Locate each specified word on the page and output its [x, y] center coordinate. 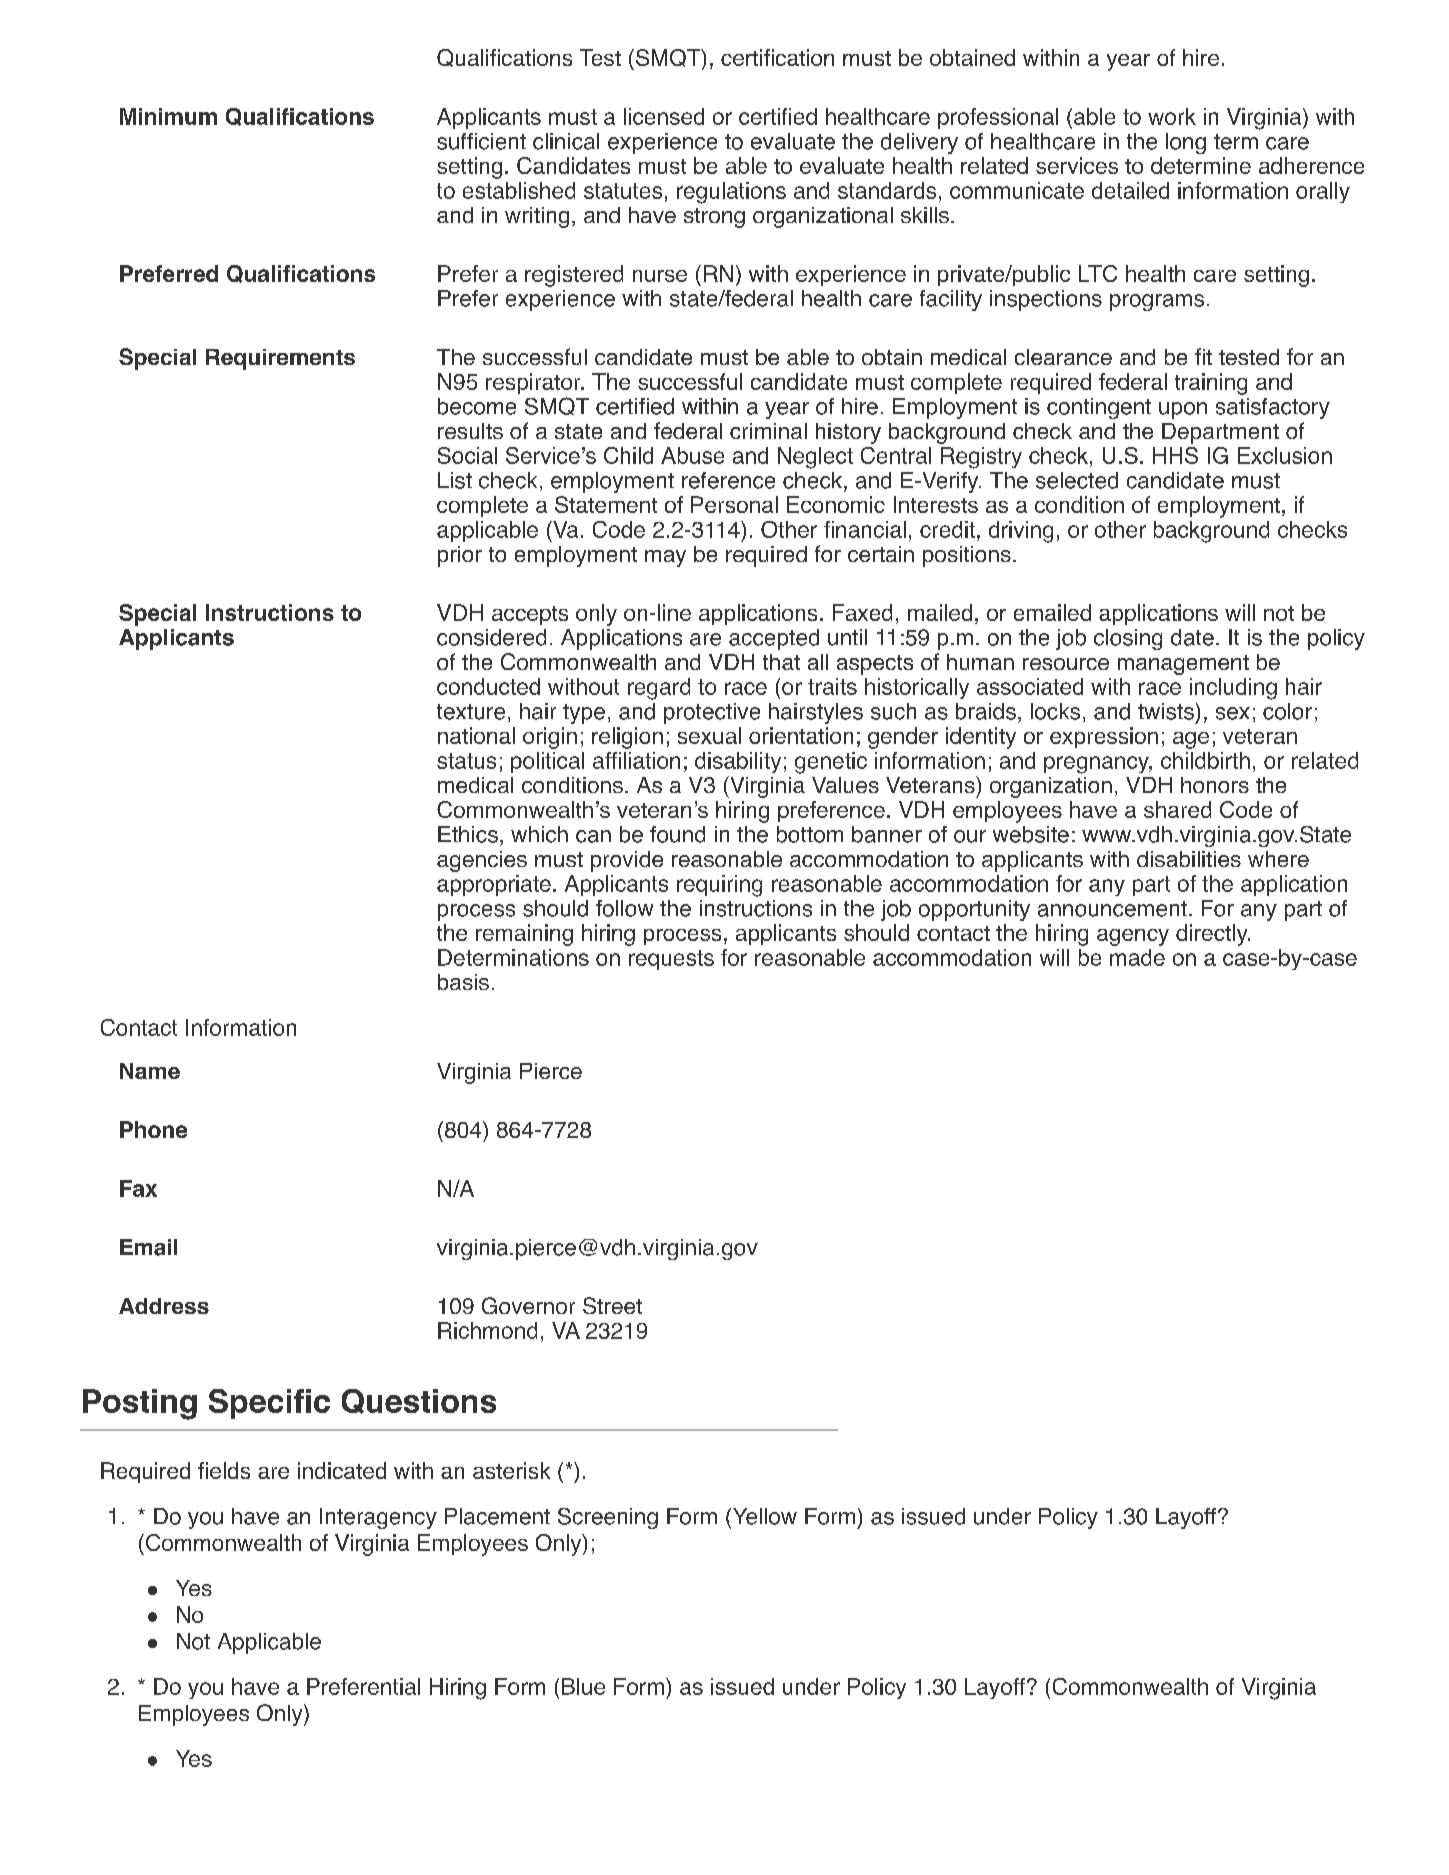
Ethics [468, 834]
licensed [664, 116]
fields [224, 1470]
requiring [719, 886]
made [1137, 957]
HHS [1175, 455]
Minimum [168, 116]
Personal [734, 504]
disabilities [1189, 859]
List [455, 480]
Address [164, 1306]
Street [612, 1305]
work [1172, 116]
